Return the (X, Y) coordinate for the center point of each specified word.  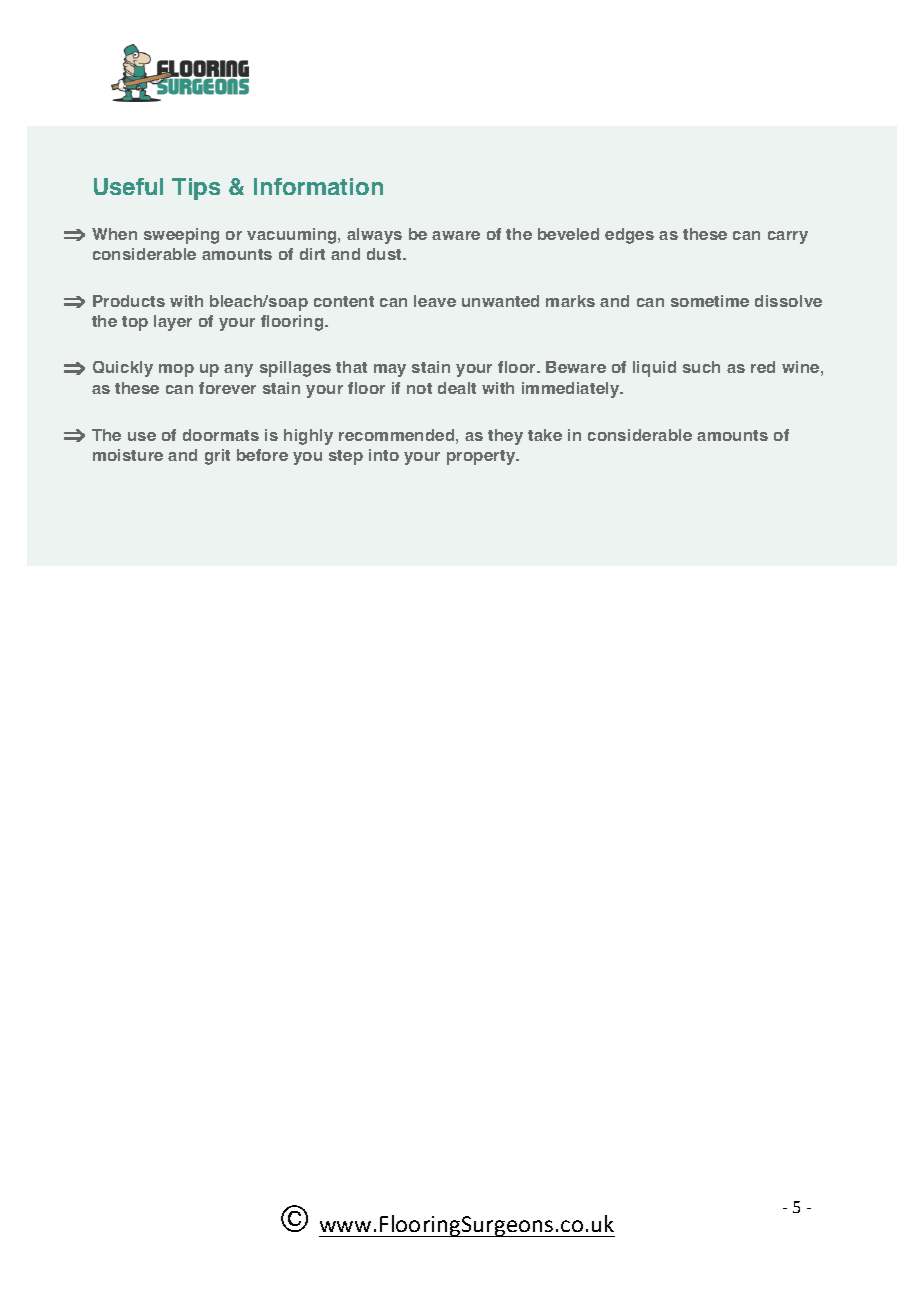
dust (385, 254)
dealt (457, 388)
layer (173, 323)
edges (629, 236)
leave (435, 301)
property (482, 457)
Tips (196, 189)
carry (788, 237)
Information (318, 186)
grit (217, 457)
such (701, 367)
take (545, 435)
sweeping (181, 236)
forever (227, 388)
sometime (710, 301)
